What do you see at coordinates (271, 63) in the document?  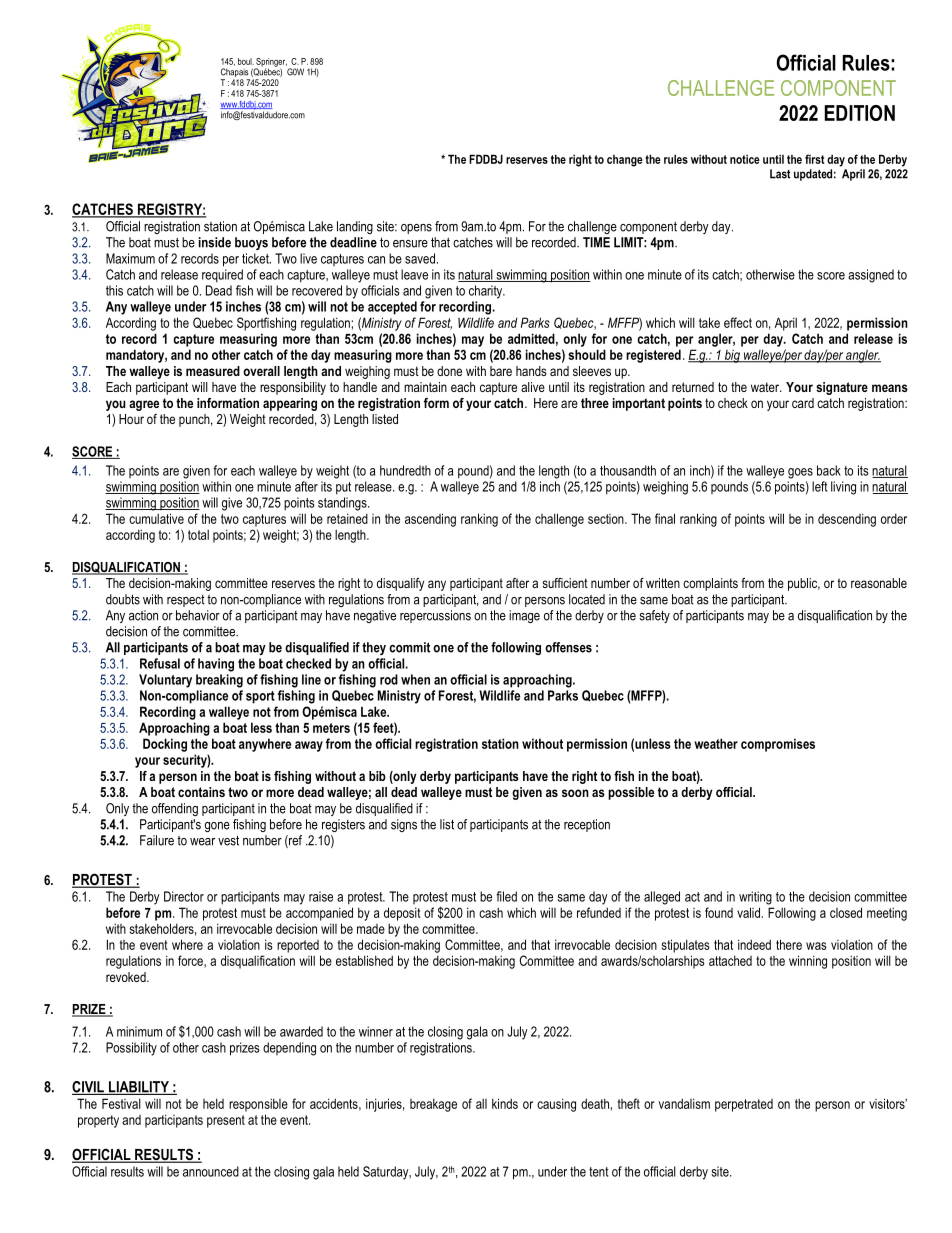 I see `Springer` at bounding box center [271, 63].
